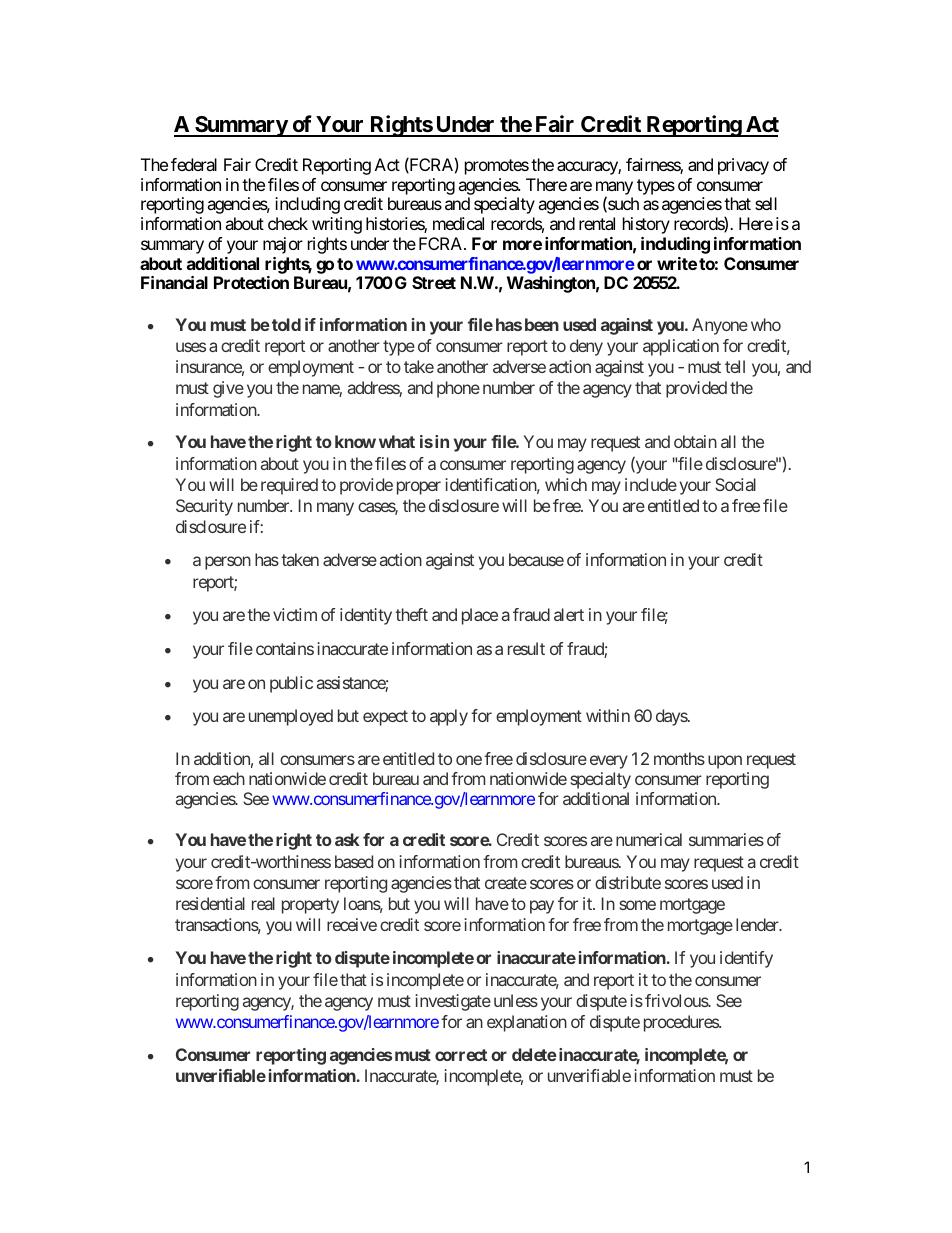  Describe the element at coordinates (229, 778) in the screenshot. I see `each` at that location.
